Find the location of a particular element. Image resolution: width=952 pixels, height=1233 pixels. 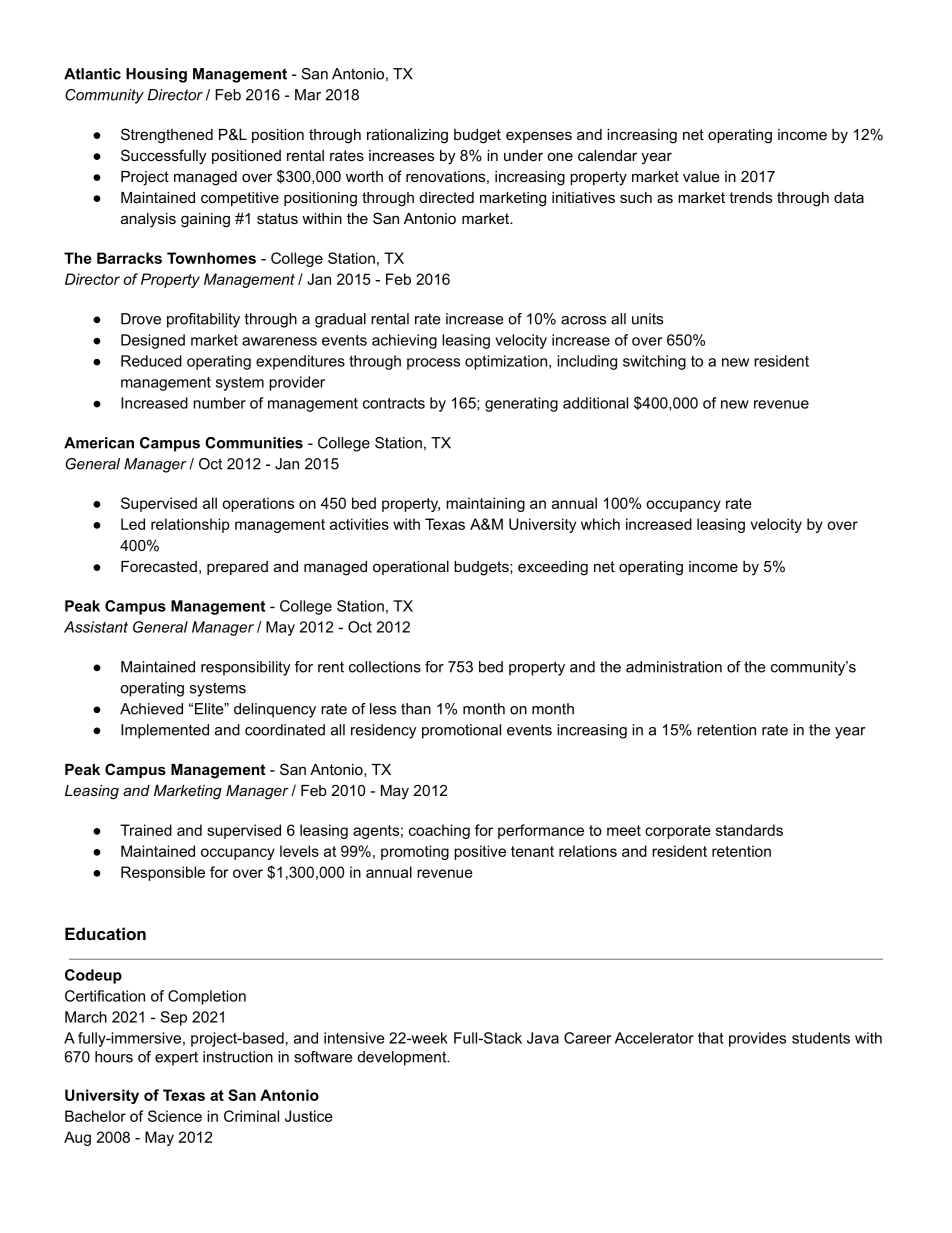

provides is located at coordinates (757, 1039).
